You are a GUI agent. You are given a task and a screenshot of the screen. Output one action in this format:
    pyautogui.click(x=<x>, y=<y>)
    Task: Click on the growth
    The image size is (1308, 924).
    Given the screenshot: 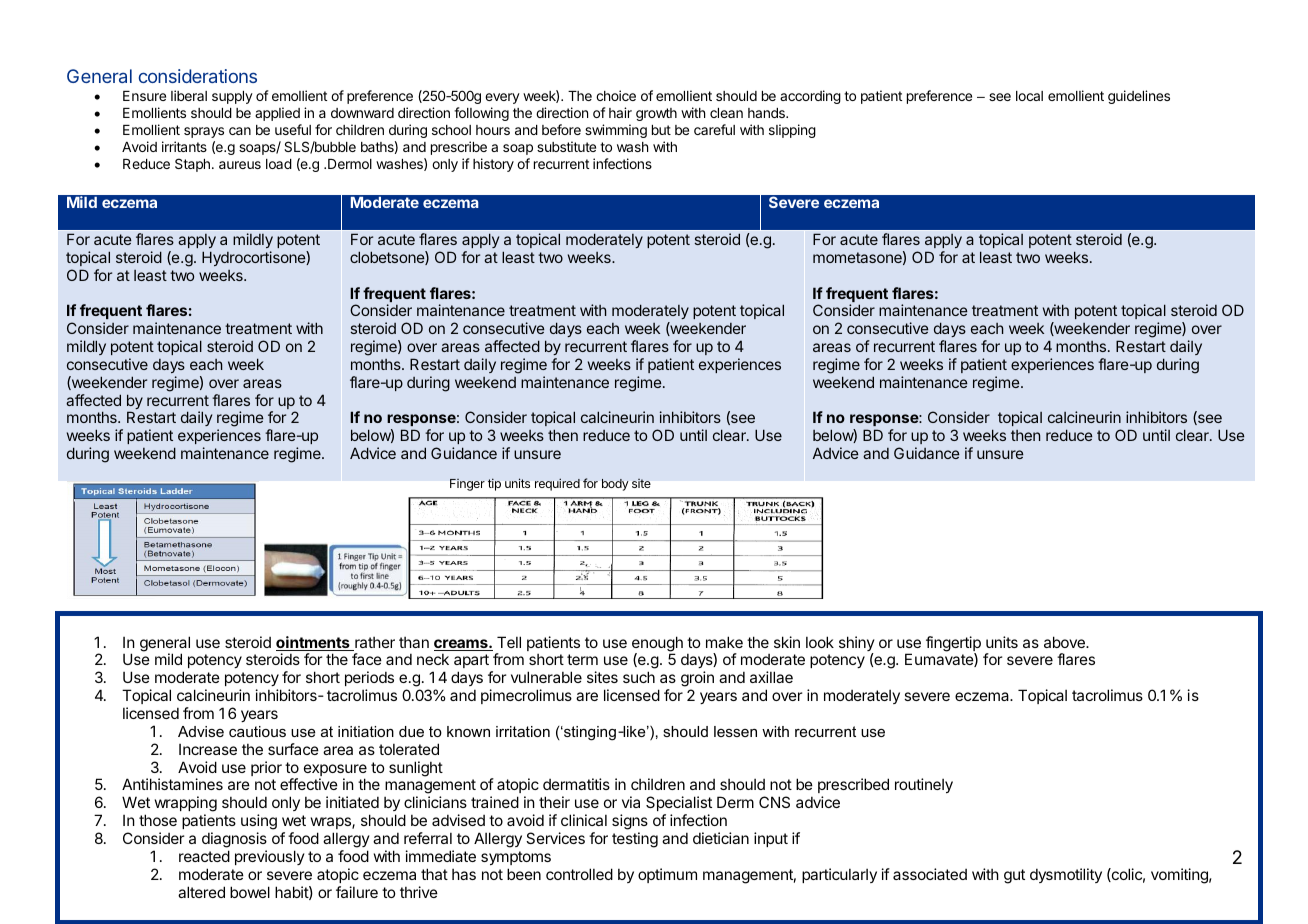 What is the action you would take?
    pyautogui.click(x=656, y=114)
